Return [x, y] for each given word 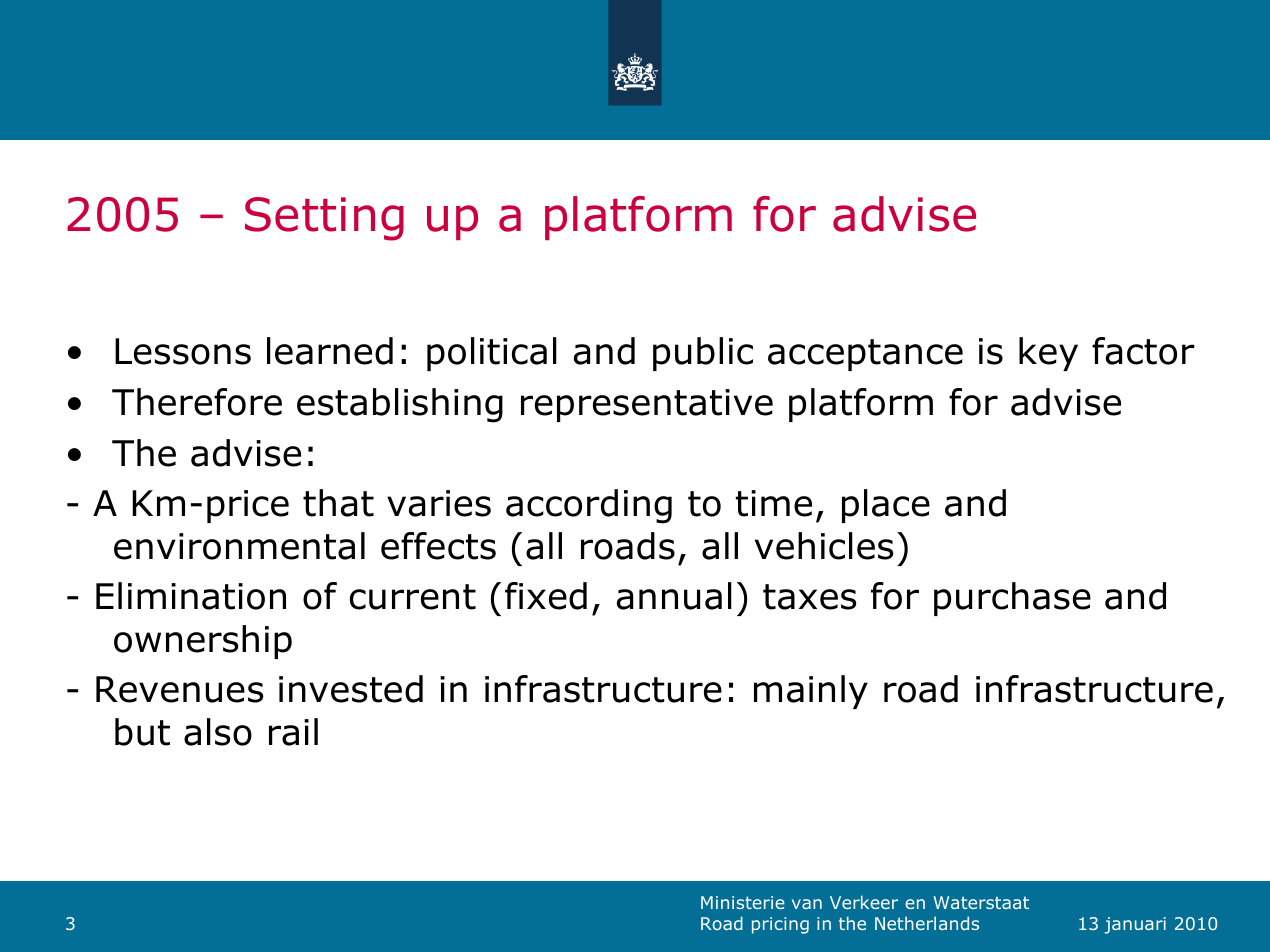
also [218, 732]
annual [674, 596]
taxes [810, 597]
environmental [239, 546]
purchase [1012, 599]
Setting [324, 219]
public [703, 354]
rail [293, 732]
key [1048, 354]
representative [647, 405]
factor [1143, 351]
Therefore [197, 402]
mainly [811, 692]
